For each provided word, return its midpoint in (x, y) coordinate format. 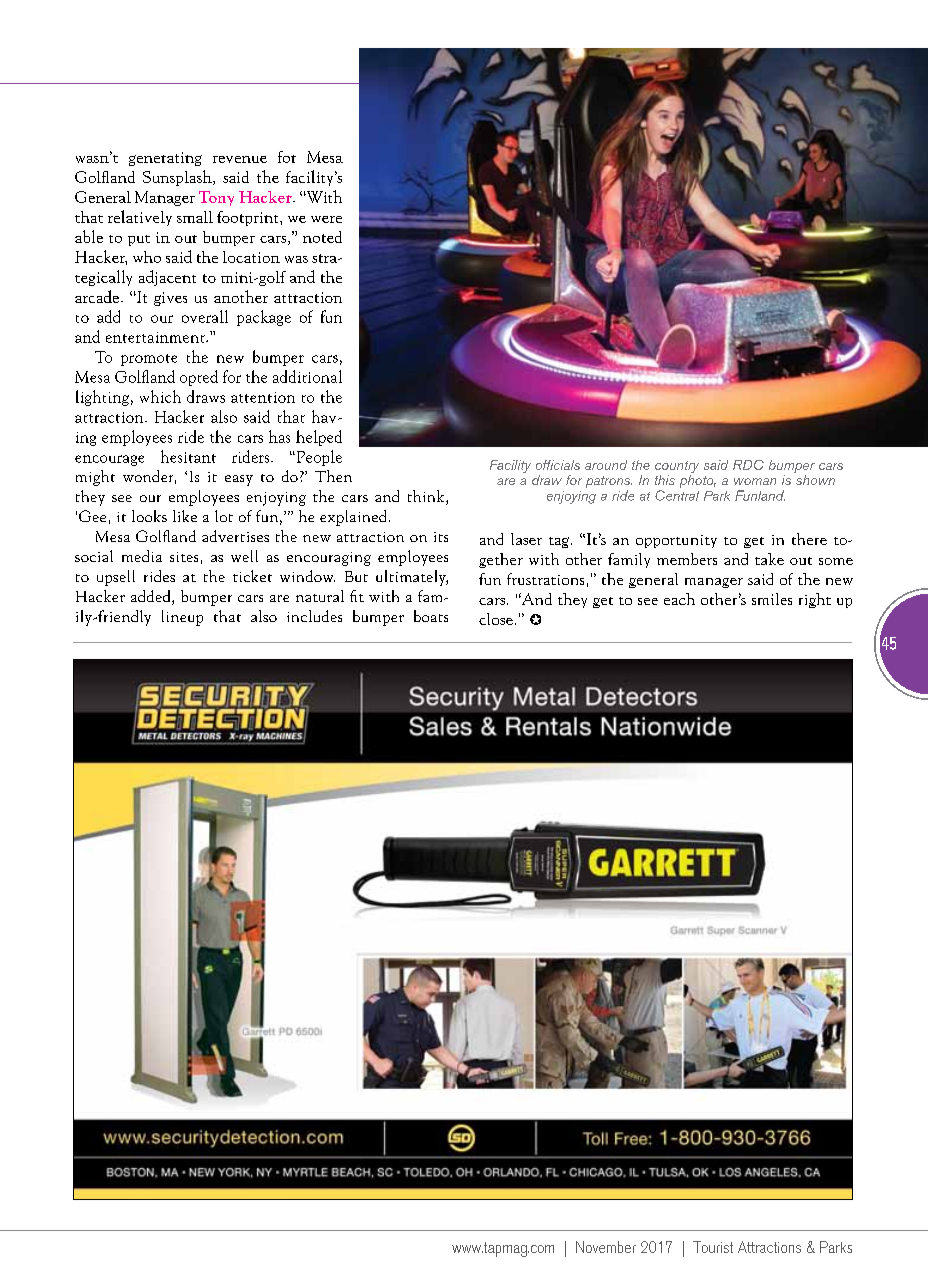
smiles (772, 599)
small (195, 217)
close (496, 619)
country (677, 467)
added (152, 597)
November (606, 1247)
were (326, 219)
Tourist (713, 1247)
